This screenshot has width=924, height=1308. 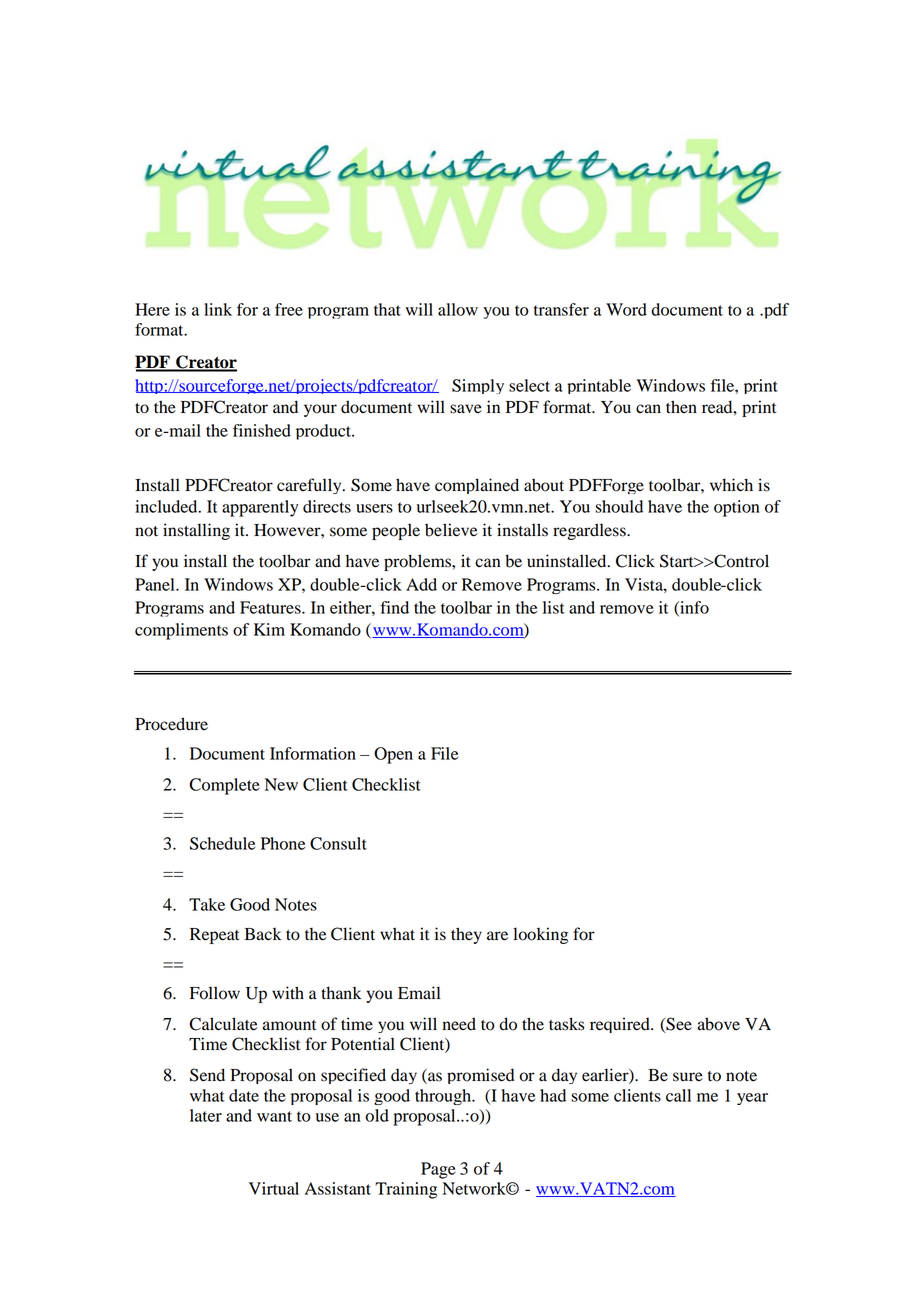 I want to click on Take, so click(x=207, y=904).
